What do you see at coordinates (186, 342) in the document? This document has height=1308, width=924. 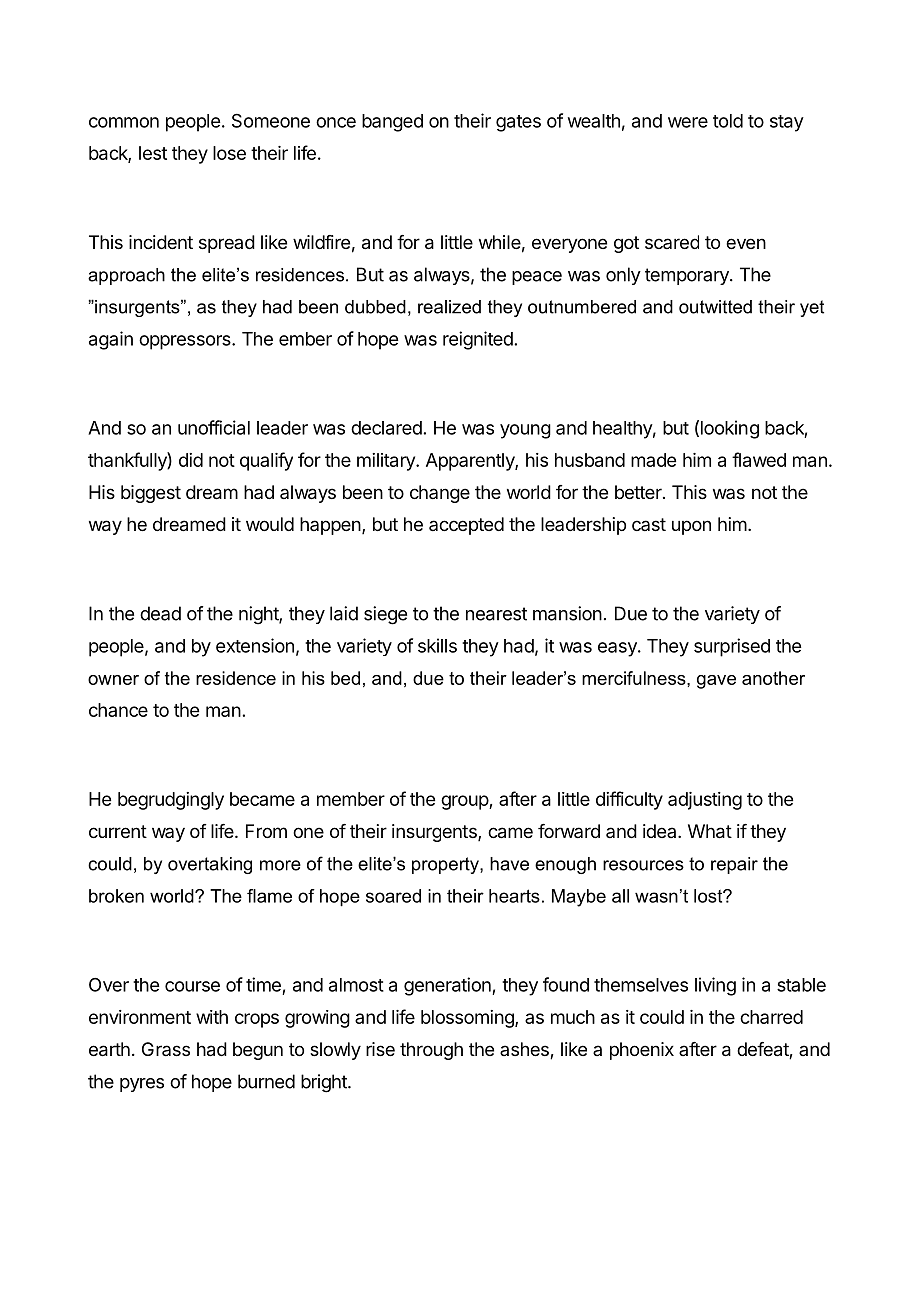 I see `oppressors` at bounding box center [186, 342].
